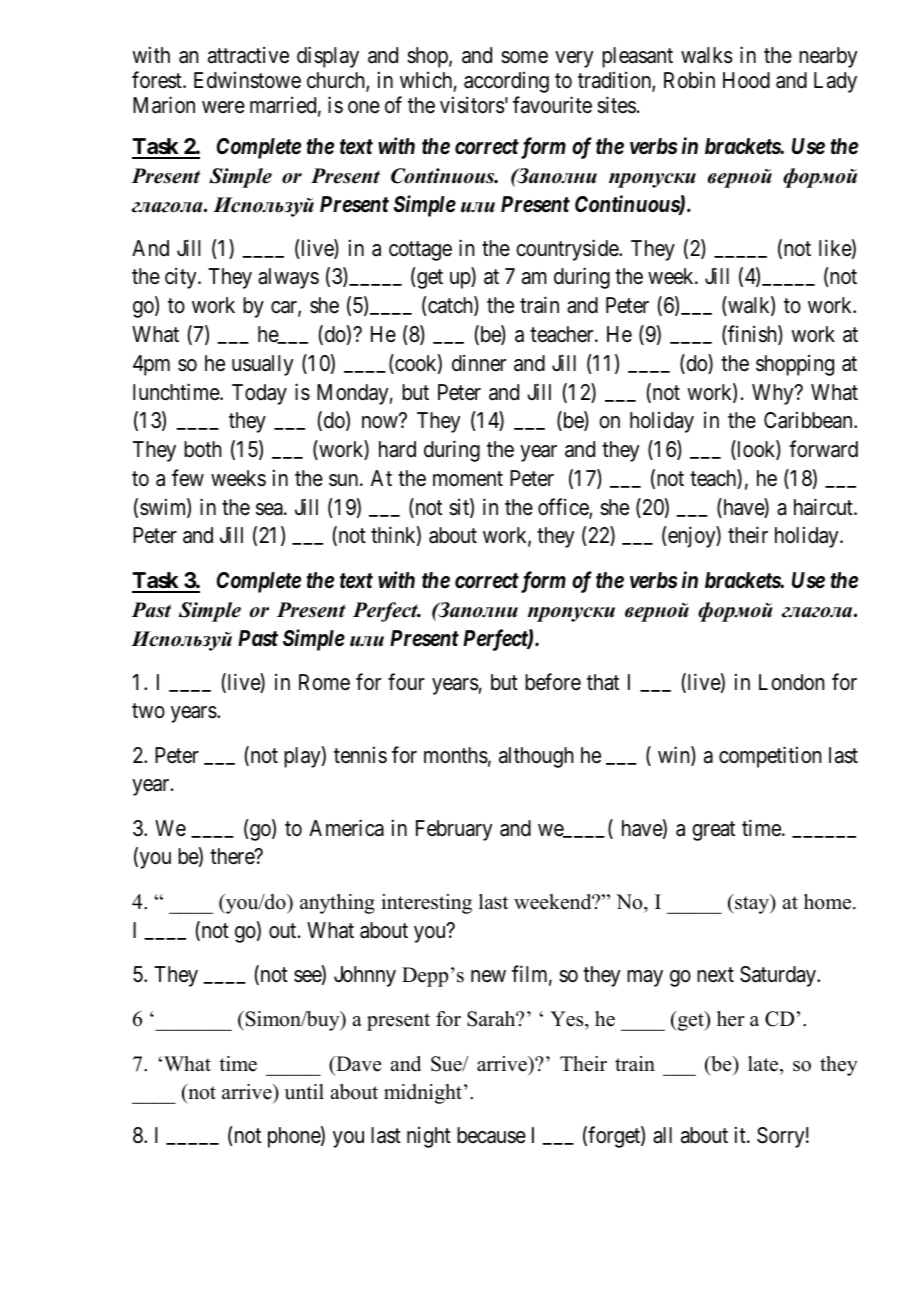 This image has width=924, height=1308. What do you see at coordinates (454, 830) in the image?
I see `February` at bounding box center [454, 830].
